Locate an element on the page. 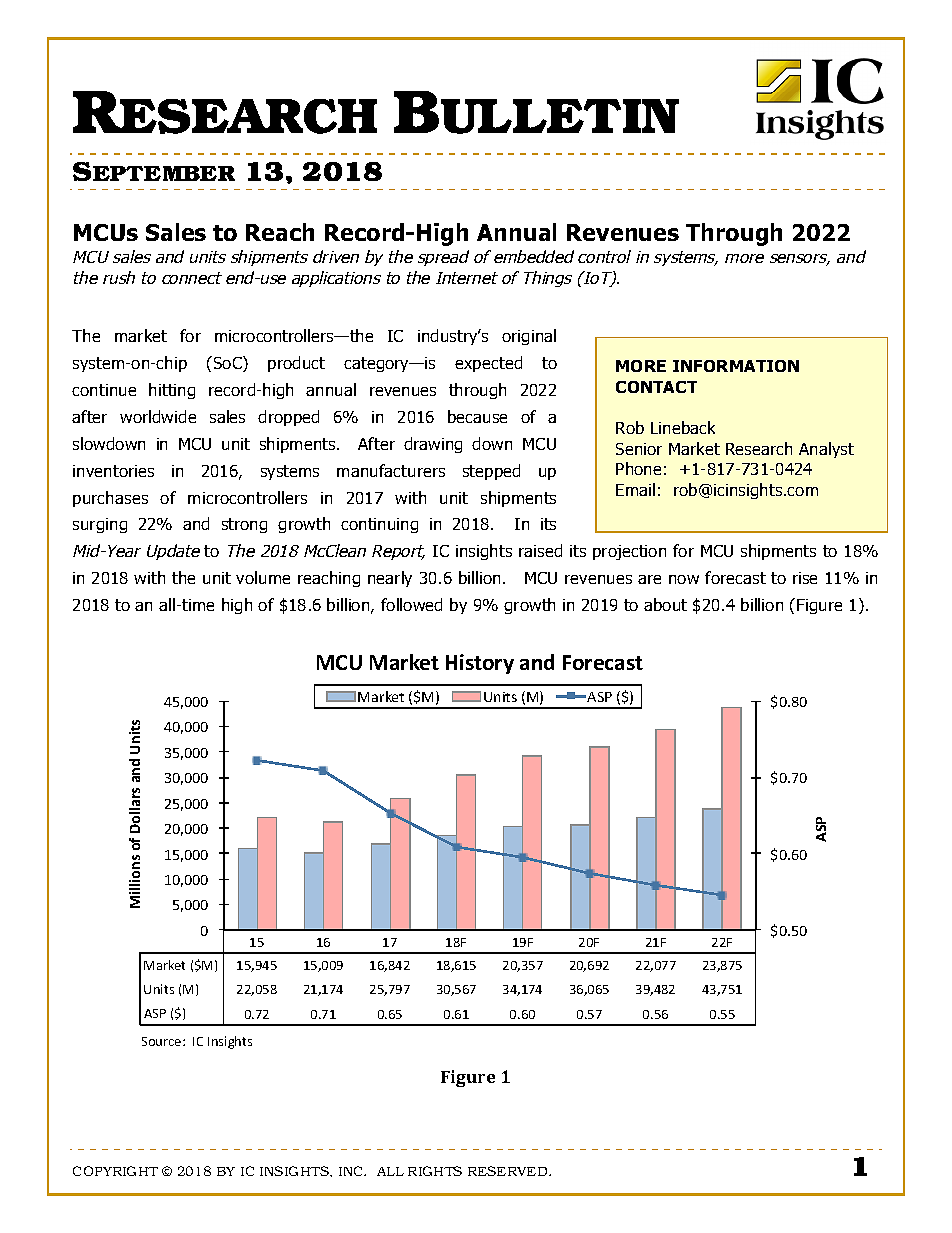 This image has height=1233, width=952. COPYRIGHT is located at coordinates (115, 1171).
